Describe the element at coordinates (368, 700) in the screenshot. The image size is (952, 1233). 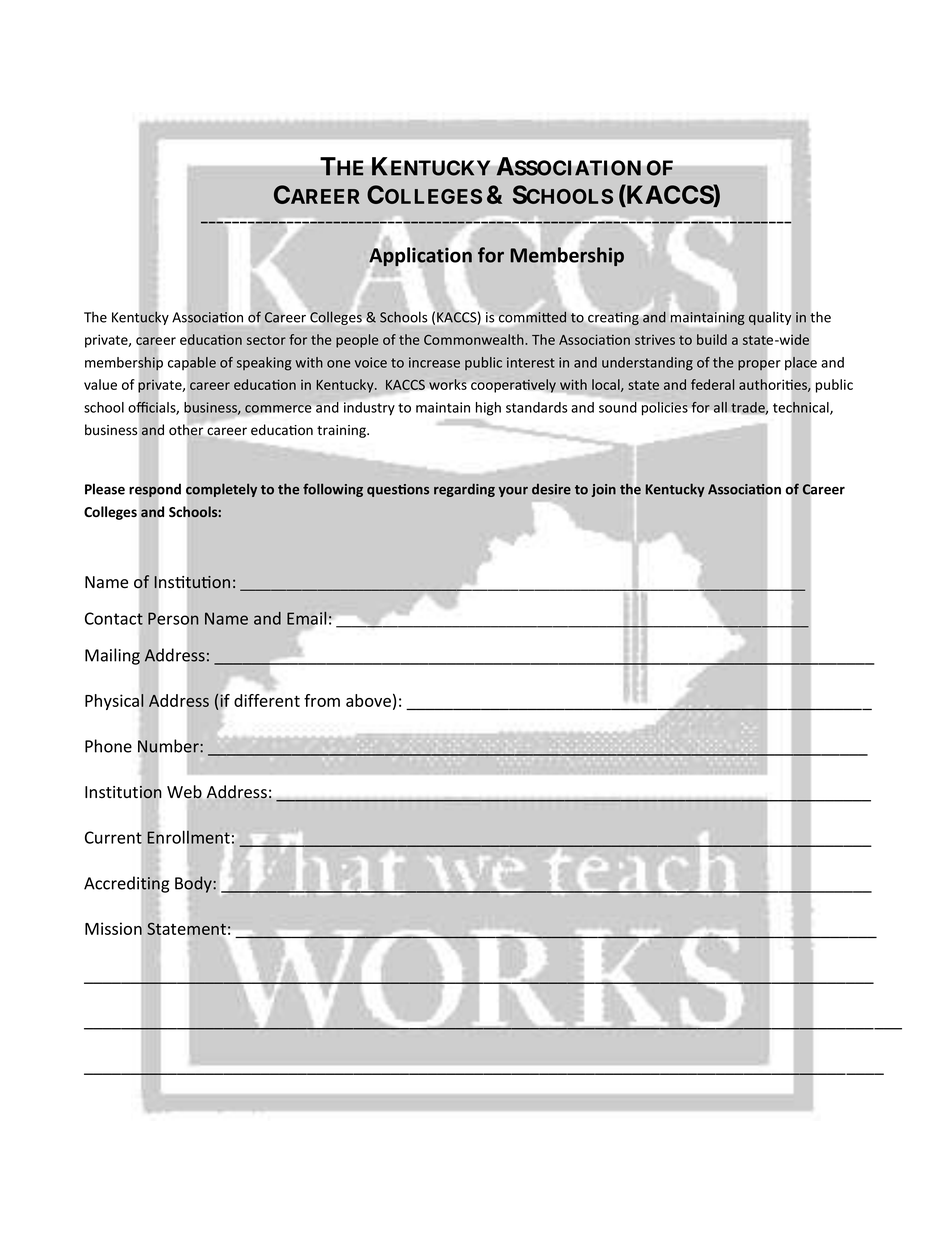
I see `above` at that location.
